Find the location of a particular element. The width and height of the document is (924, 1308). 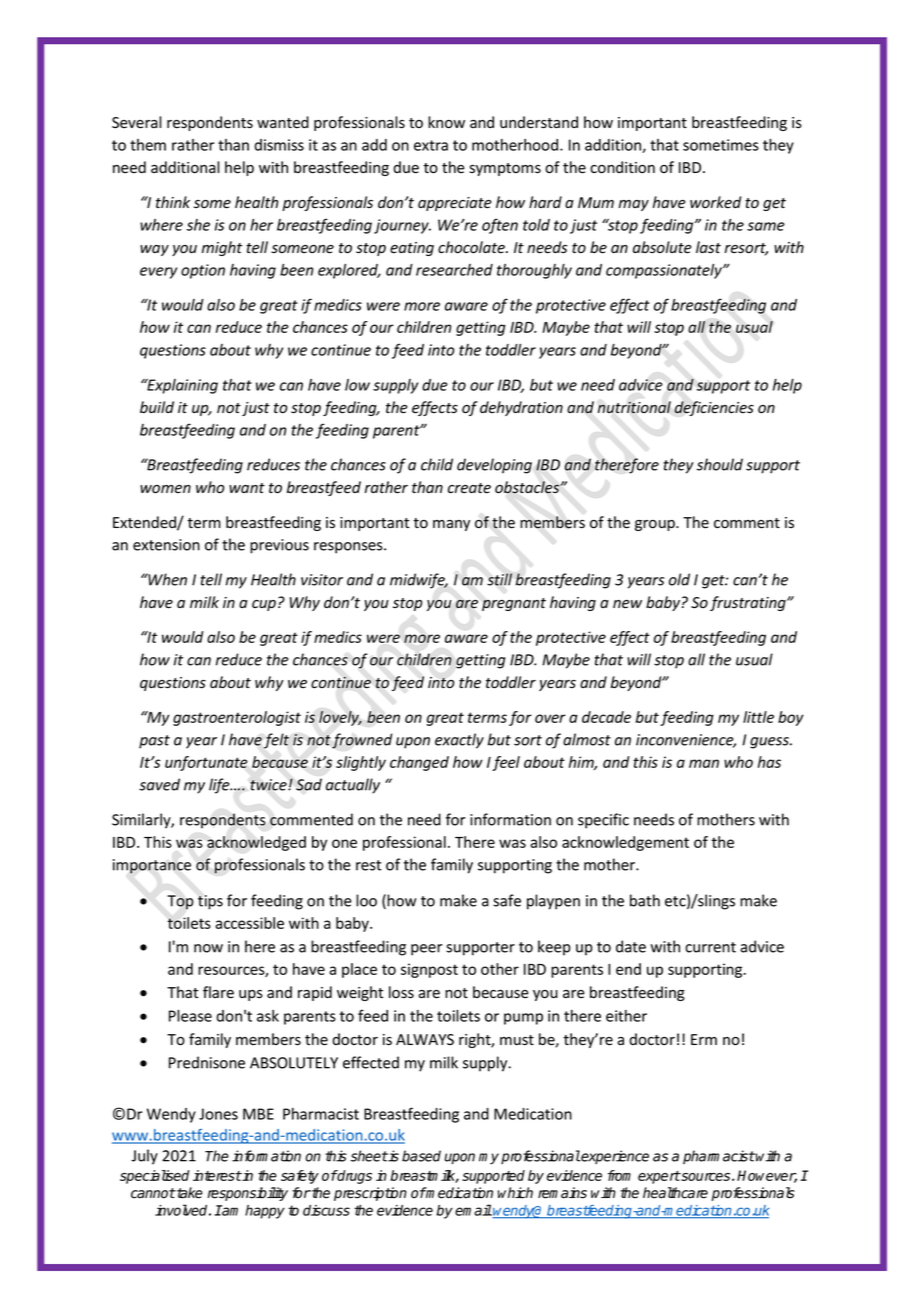

take is located at coordinates (189, 1193).
